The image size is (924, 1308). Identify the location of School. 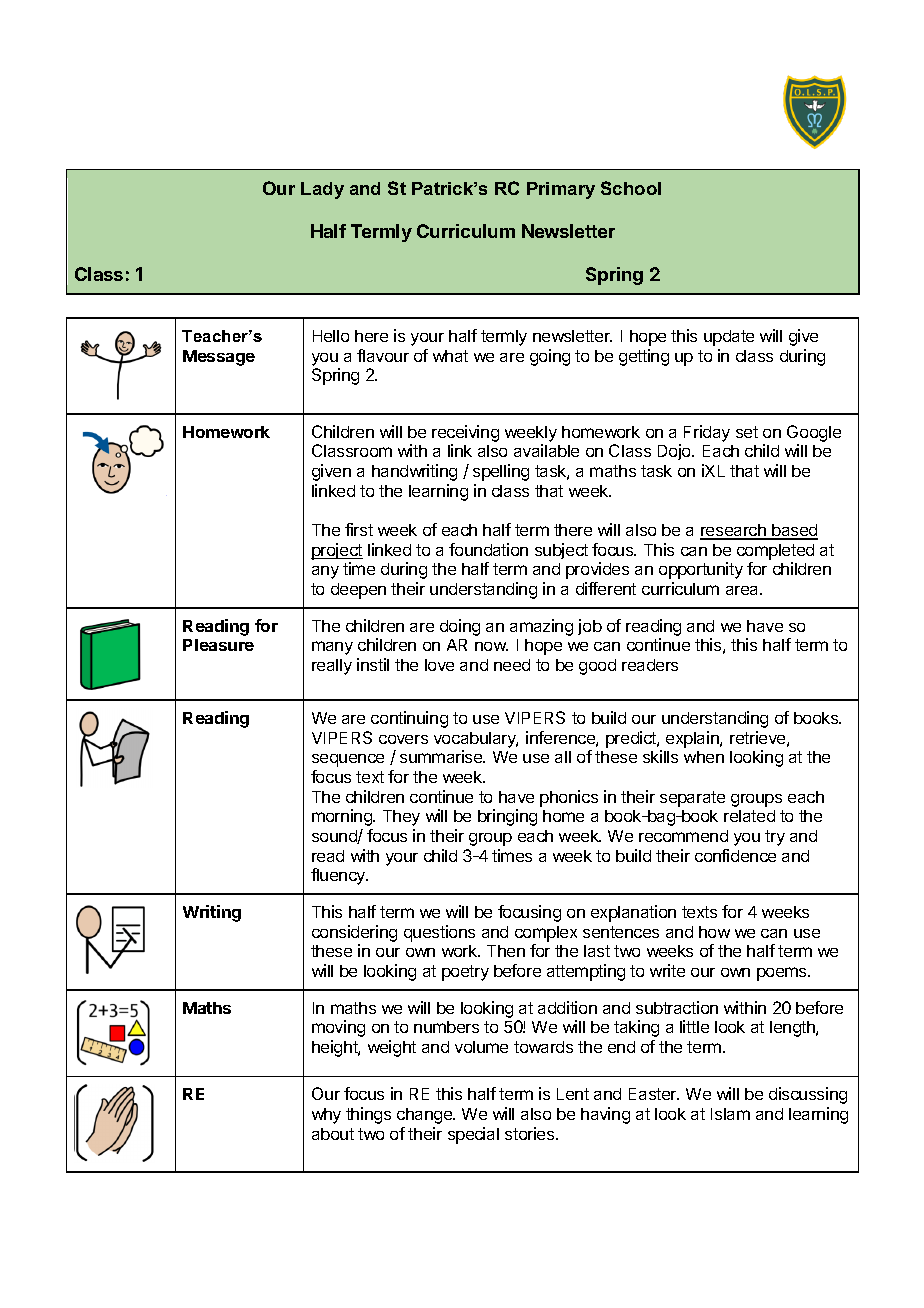
(631, 188).
